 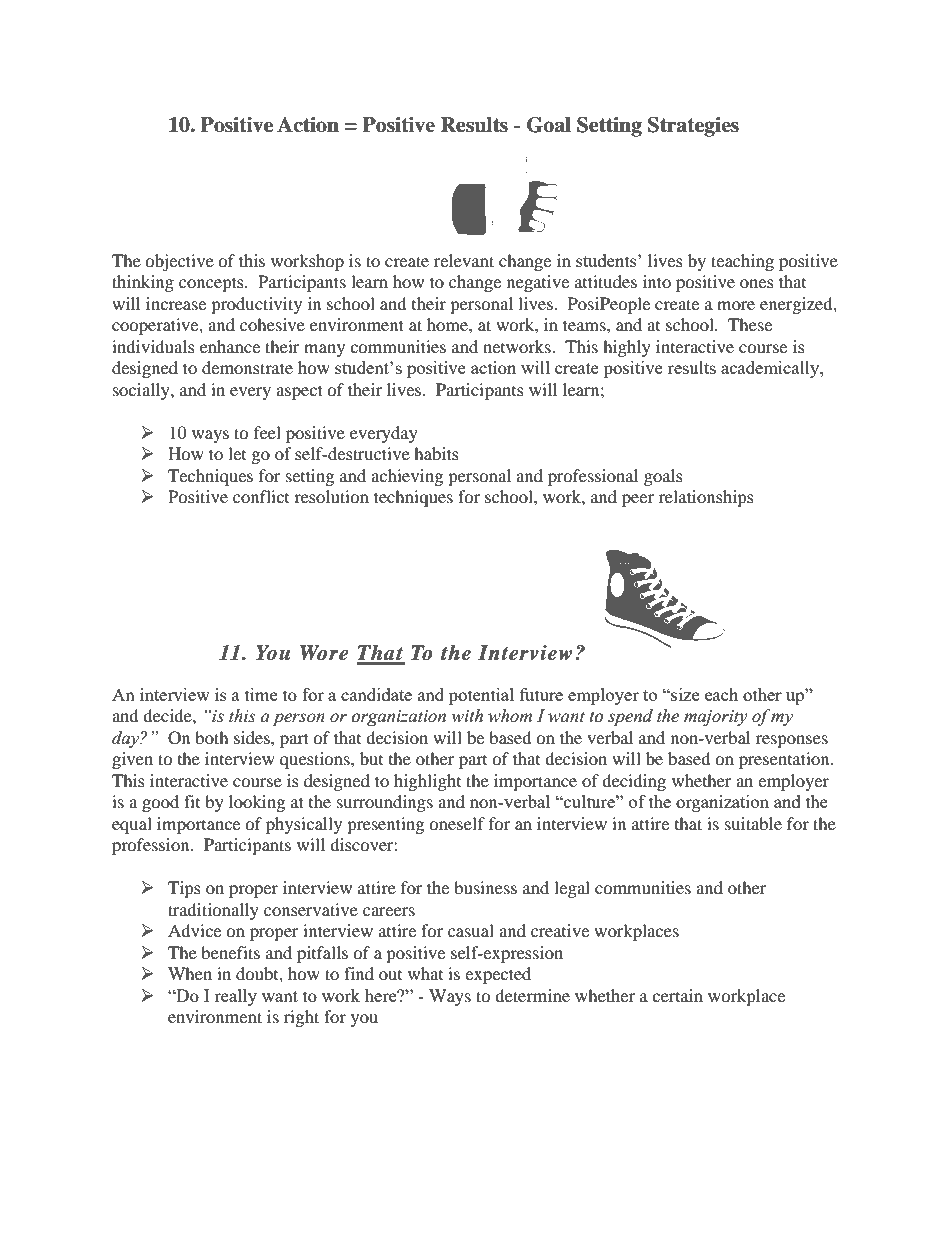 What do you see at coordinates (235, 997) in the image?
I see `really` at bounding box center [235, 997].
